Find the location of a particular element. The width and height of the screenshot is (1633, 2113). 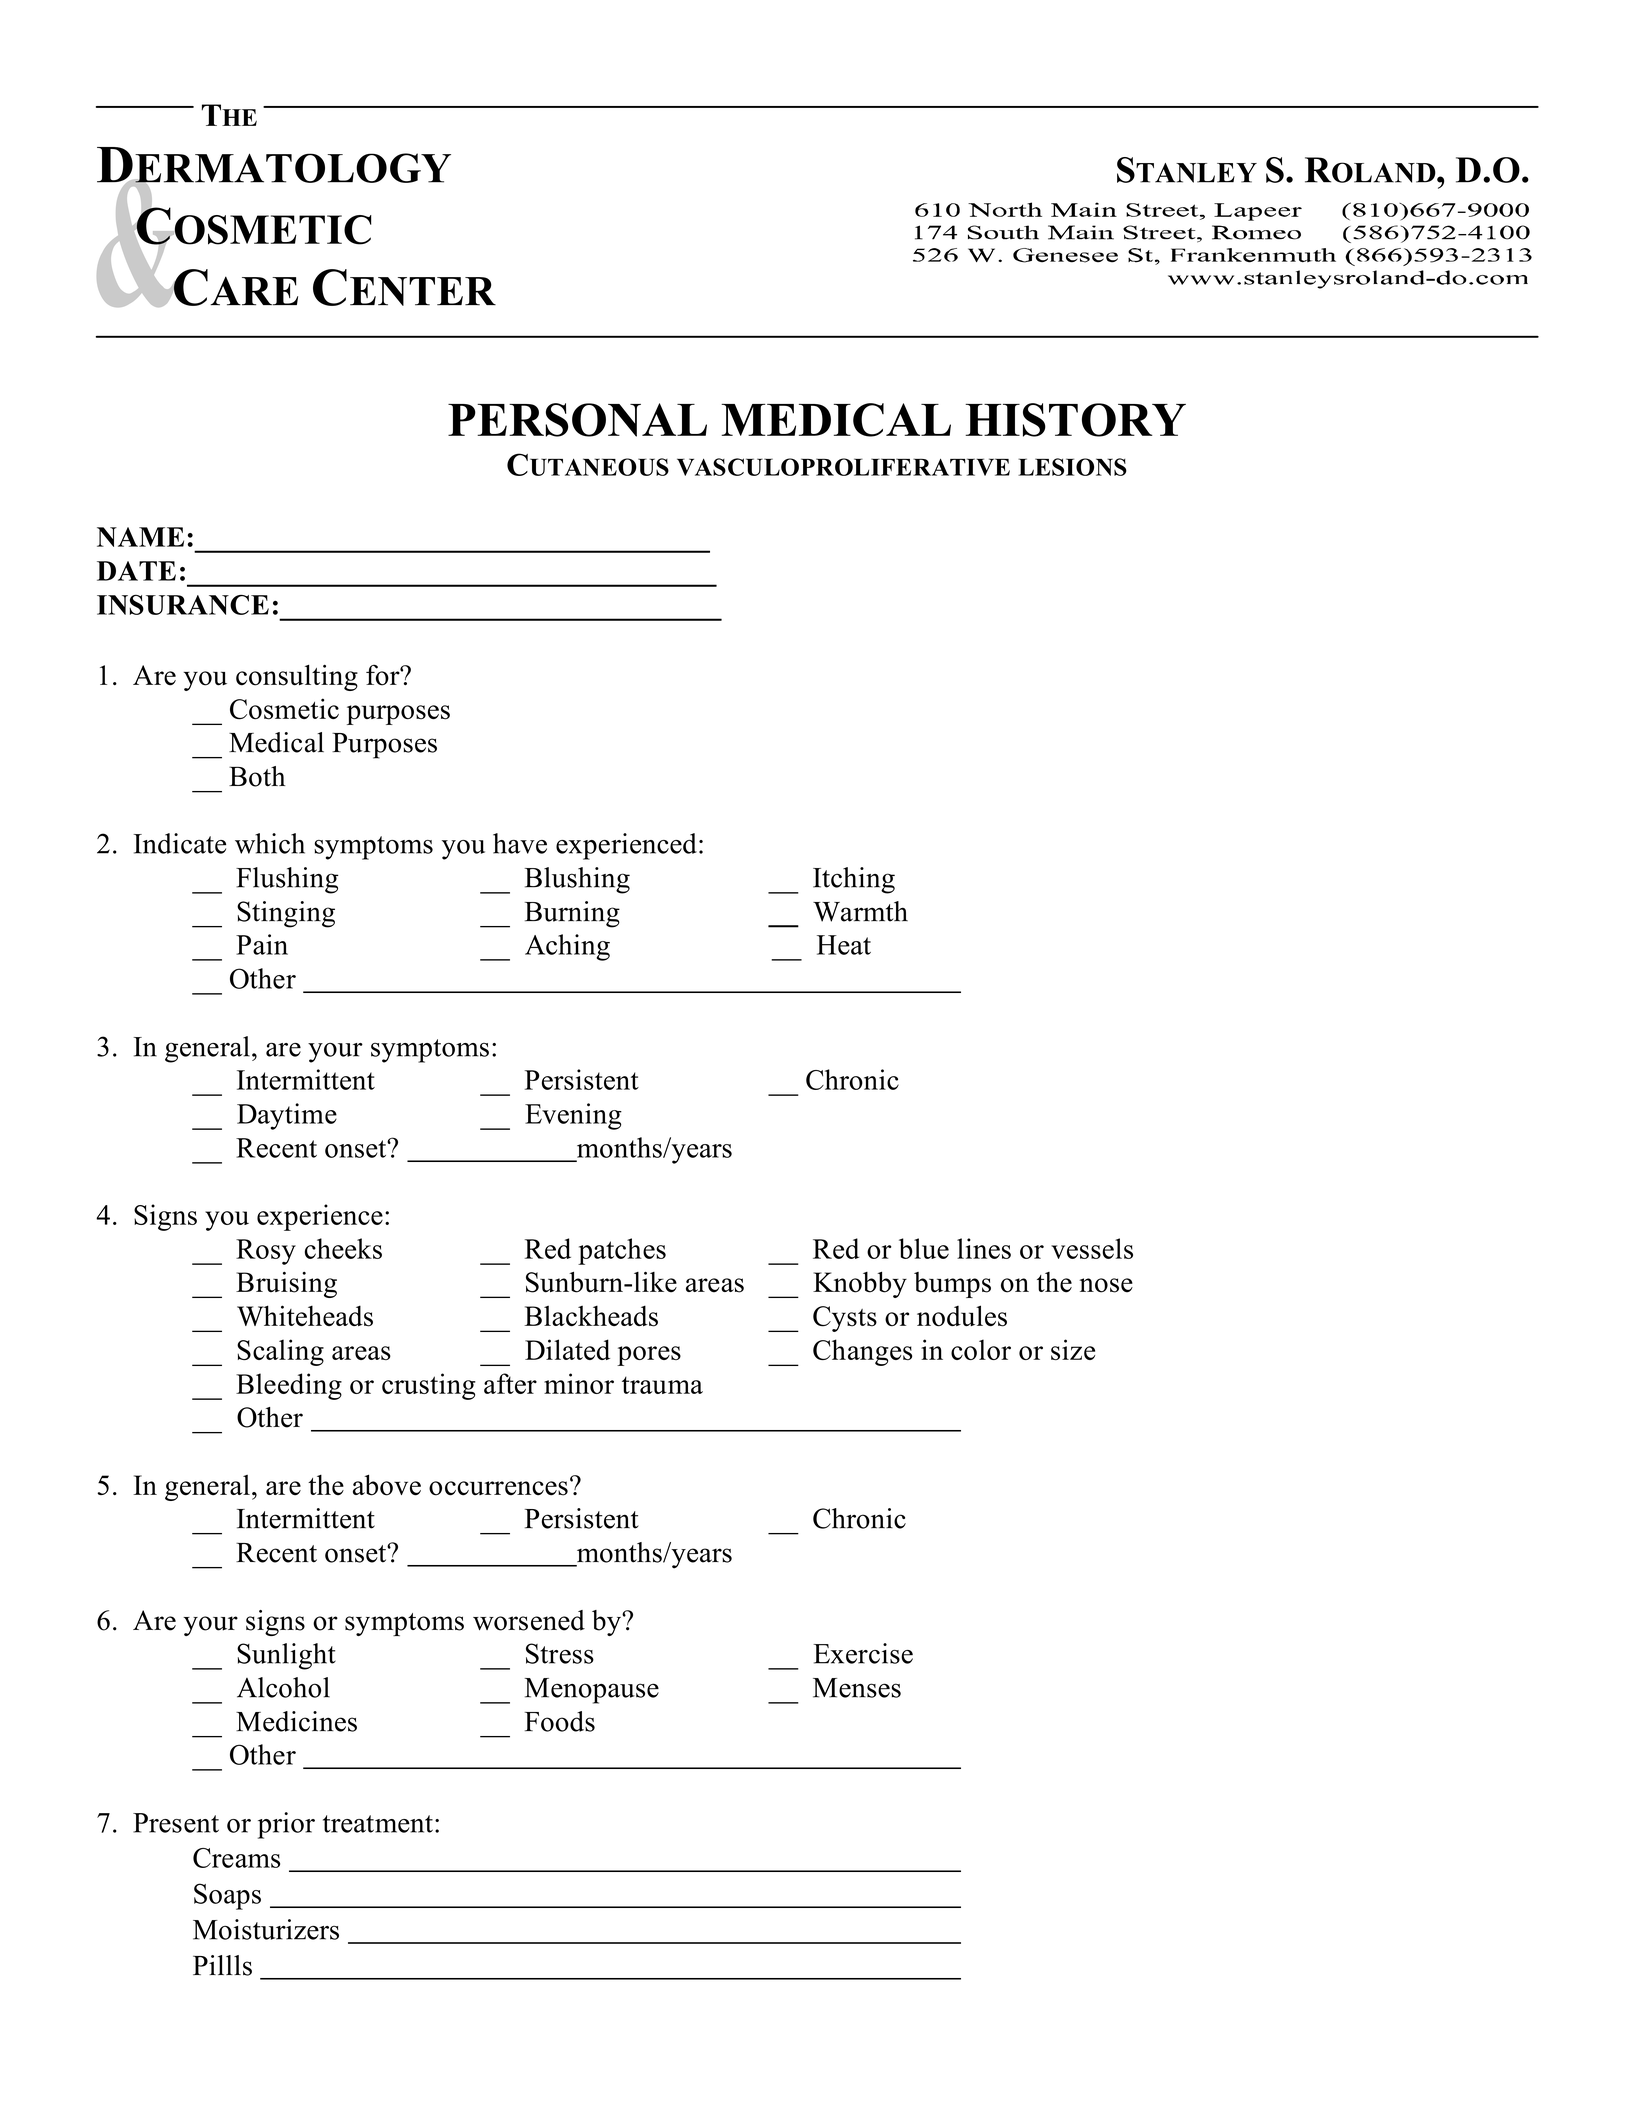

Moisturizers is located at coordinates (266, 1929).
